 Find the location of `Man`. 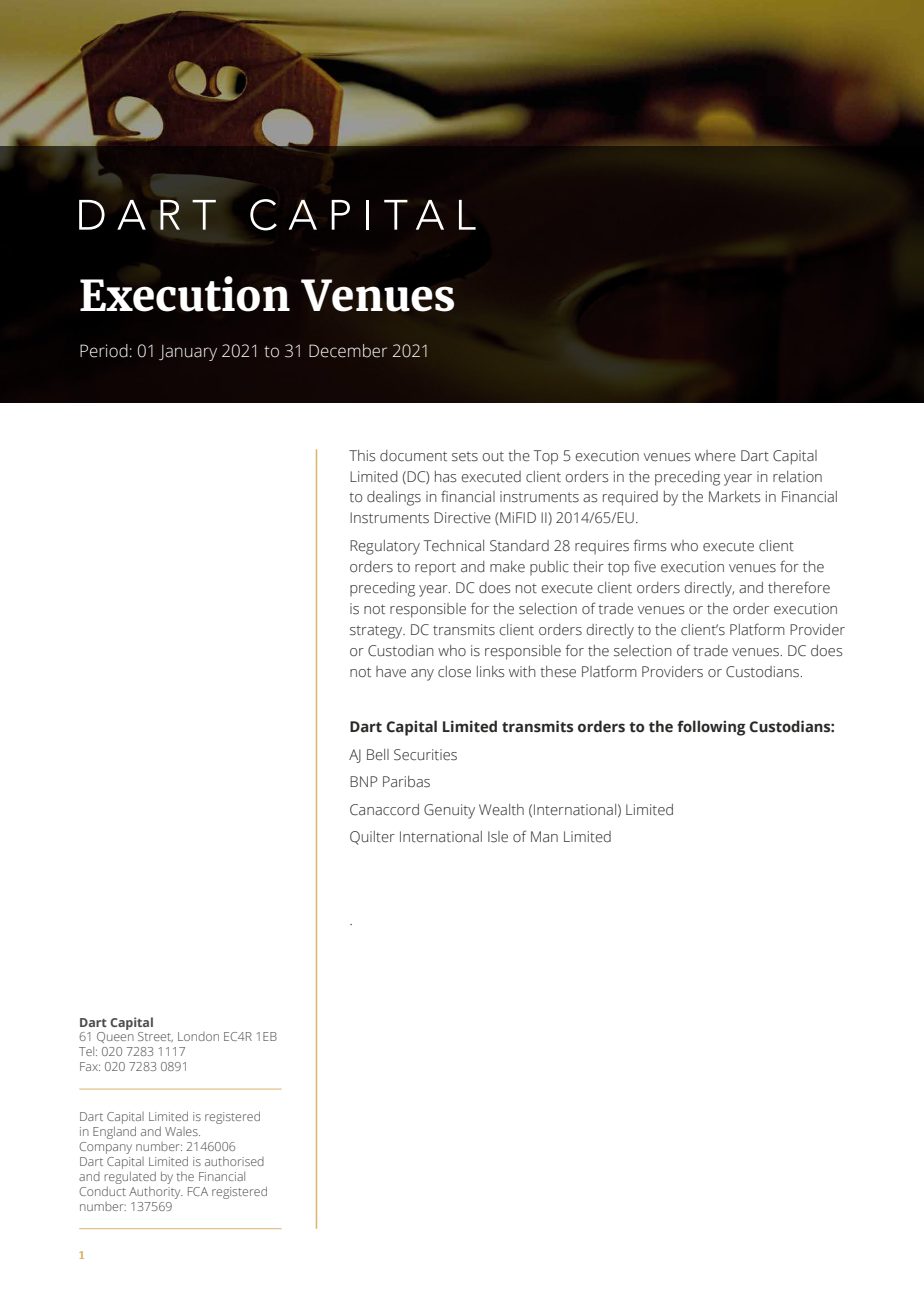

Man is located at coordinates (544, 837).
